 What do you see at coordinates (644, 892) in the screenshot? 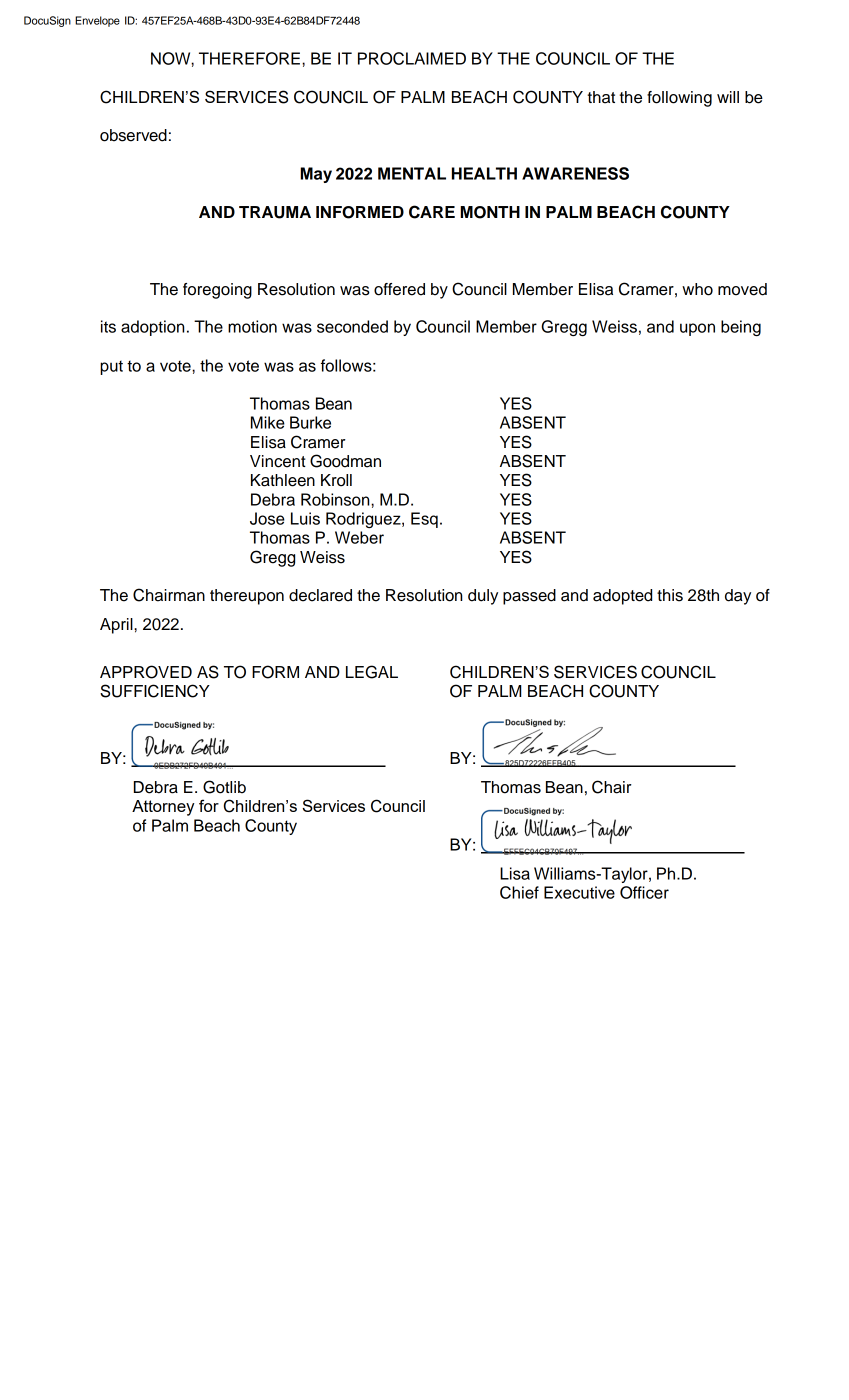
I see `Officer` at bounding box center [644, 892].
